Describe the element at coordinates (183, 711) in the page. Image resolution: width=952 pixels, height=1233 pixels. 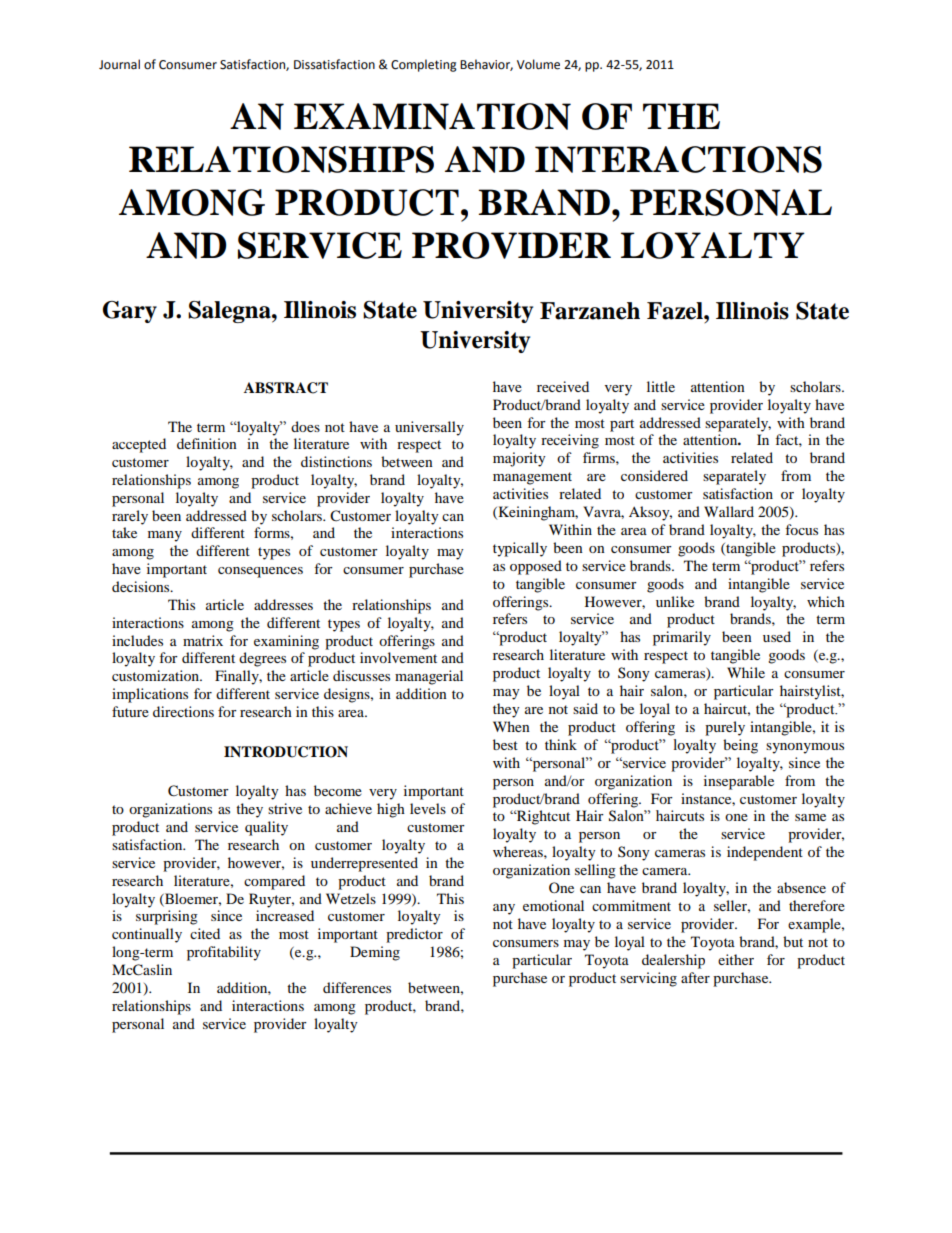
I see `directions` at that location.
